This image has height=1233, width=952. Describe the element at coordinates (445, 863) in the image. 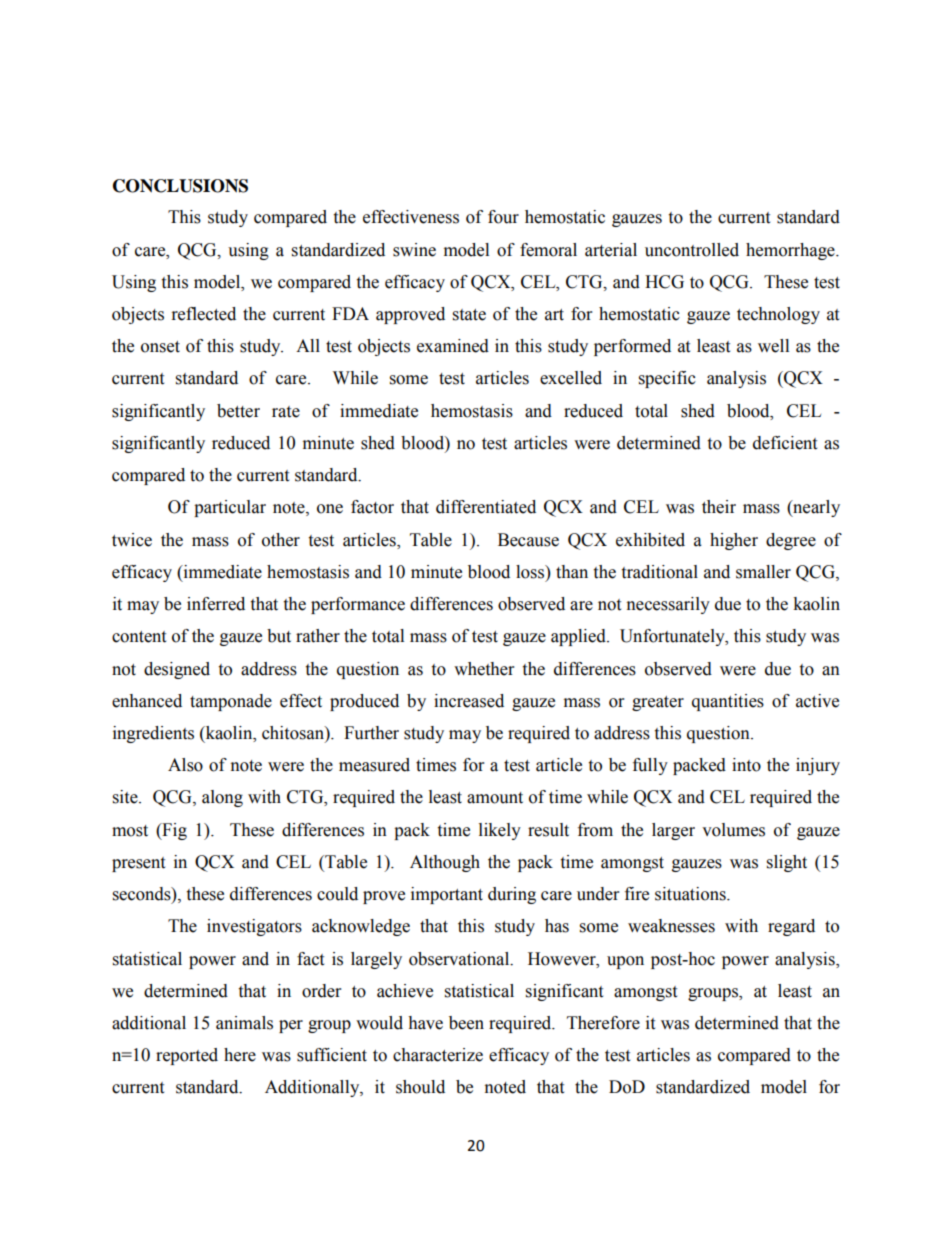

I see `Although` at that location.
